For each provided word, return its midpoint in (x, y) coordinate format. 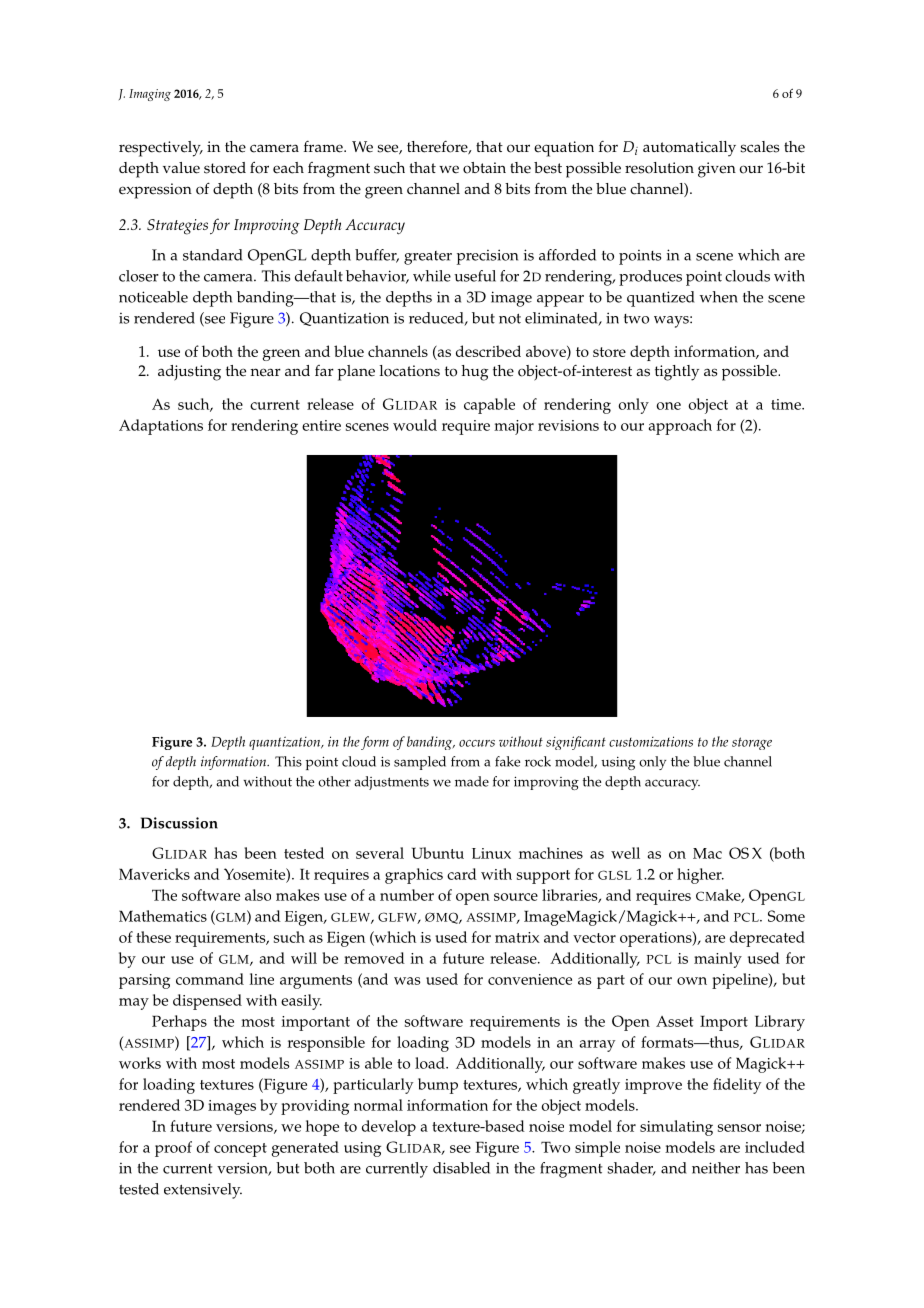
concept (240, 1150)
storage (752, 743)
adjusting (189, 373)
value (181, 168)
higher (700, 876)
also (258, 895)
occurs (477, 743)
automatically (689, 149)
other (334, 781)
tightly (677, 373)
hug (475, 373)
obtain (484, 168)
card (462, 874)
